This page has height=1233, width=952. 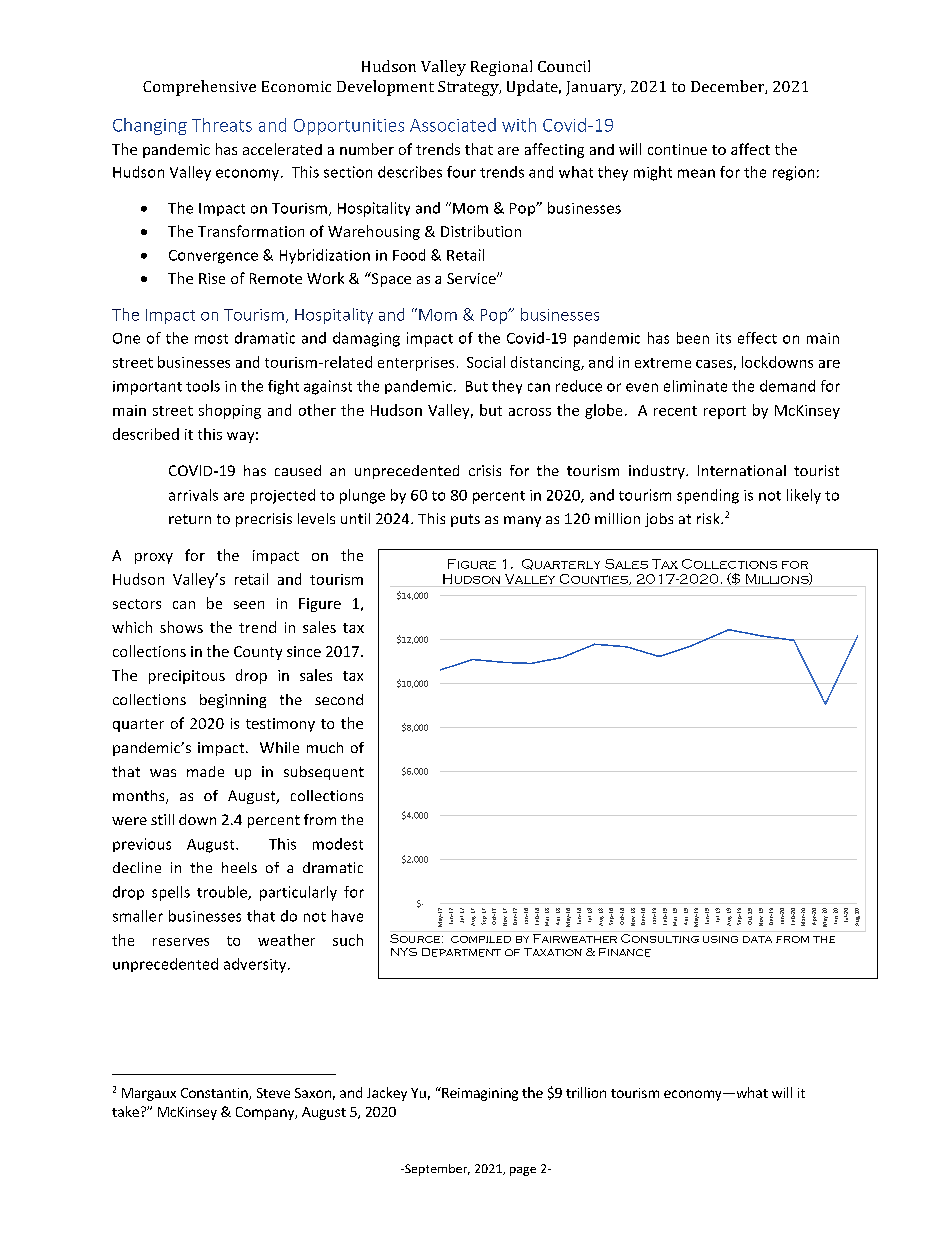 I want to click on September, so click(x=436, y=1170).
